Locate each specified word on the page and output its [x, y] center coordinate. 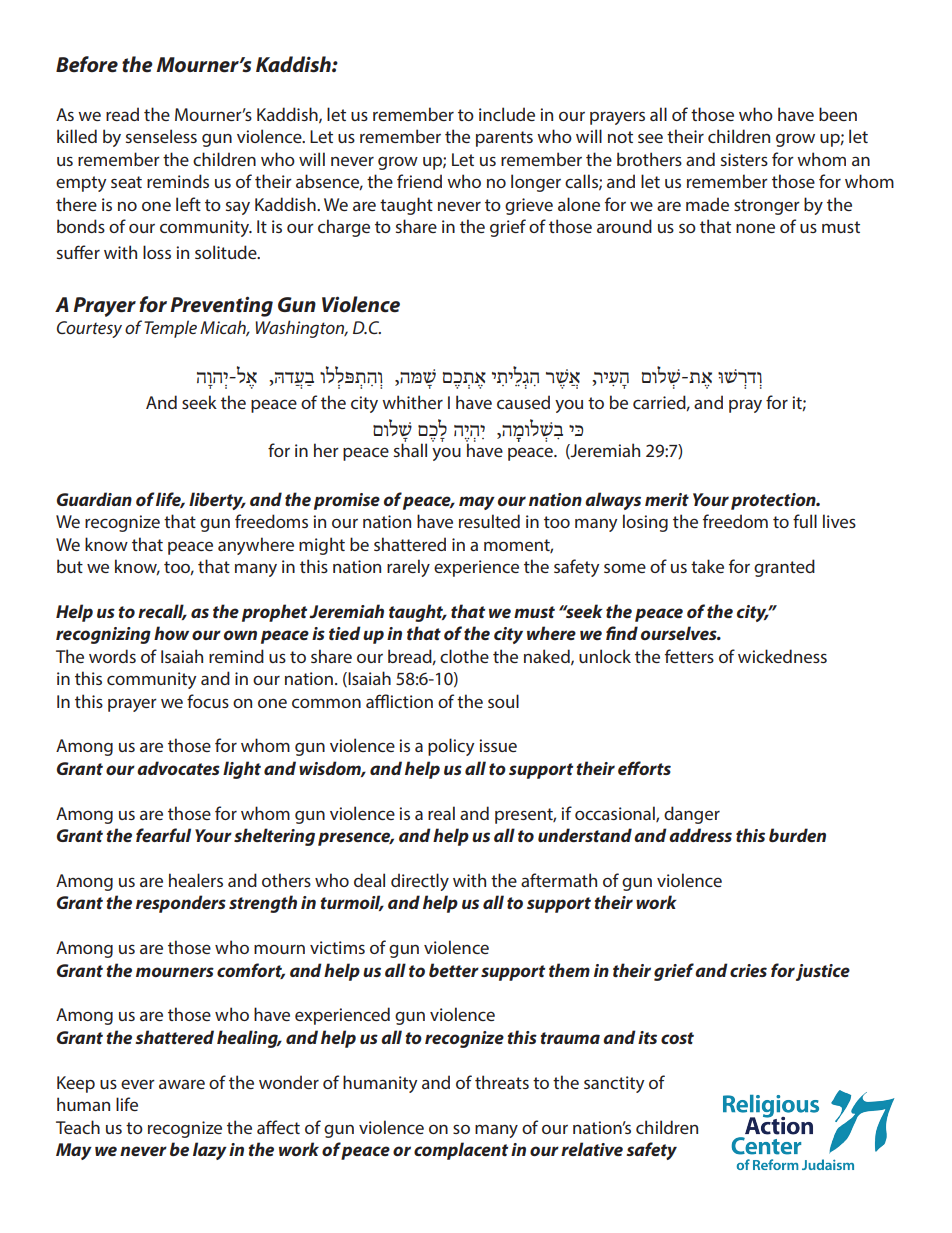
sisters [744, 159]
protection [774, 501]
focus [208, 701]
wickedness [782, 656]
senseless [161, 136]
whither [412, 402]
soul [503, 701]
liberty [217, 501]
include [507, 114]
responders [181, 904]
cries [748, 970]
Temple [170, 329]
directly [420, 882]
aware [182, 1084]
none [755, 228]
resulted [489, 521]
